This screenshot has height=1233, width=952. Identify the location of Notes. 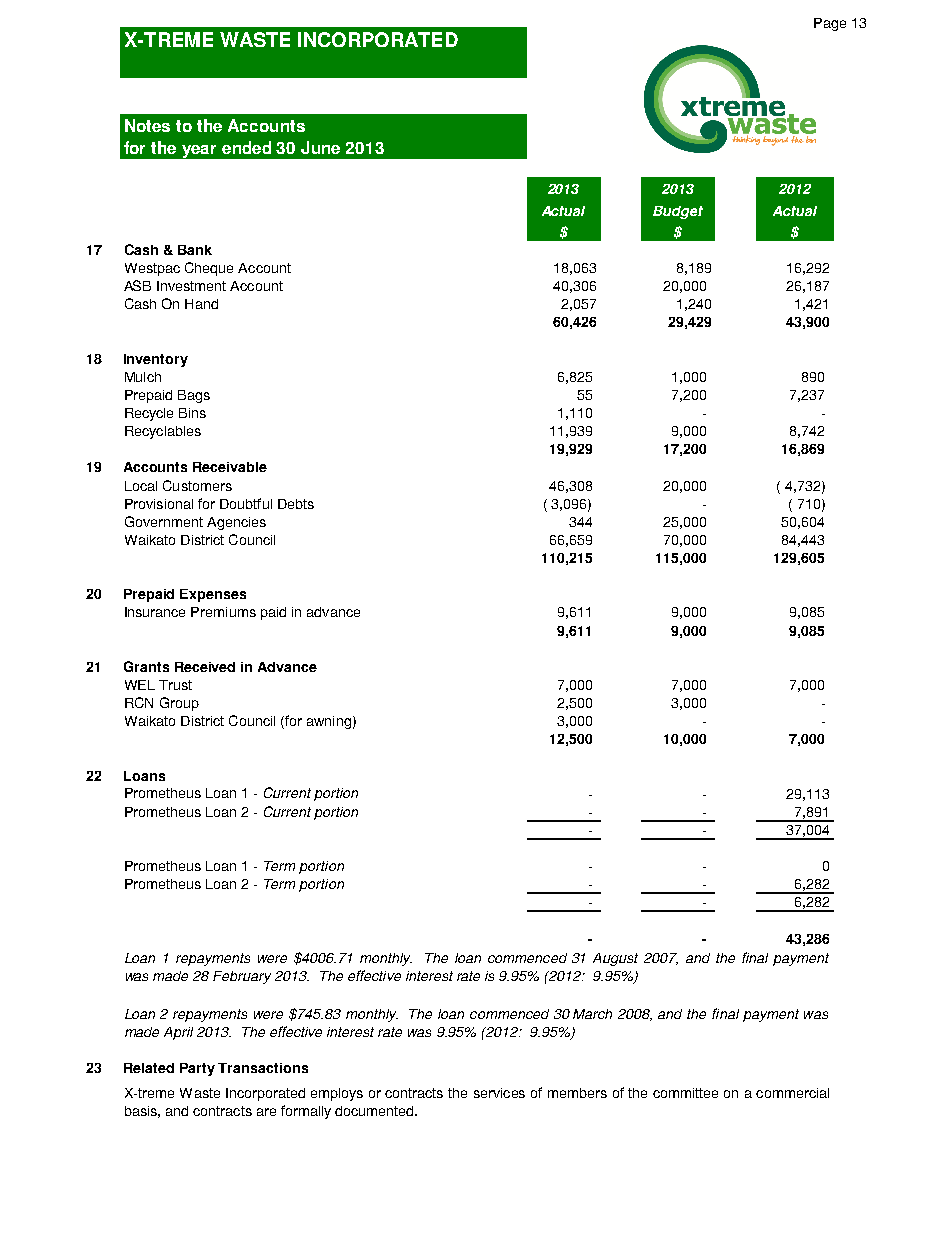
(147, 125).
